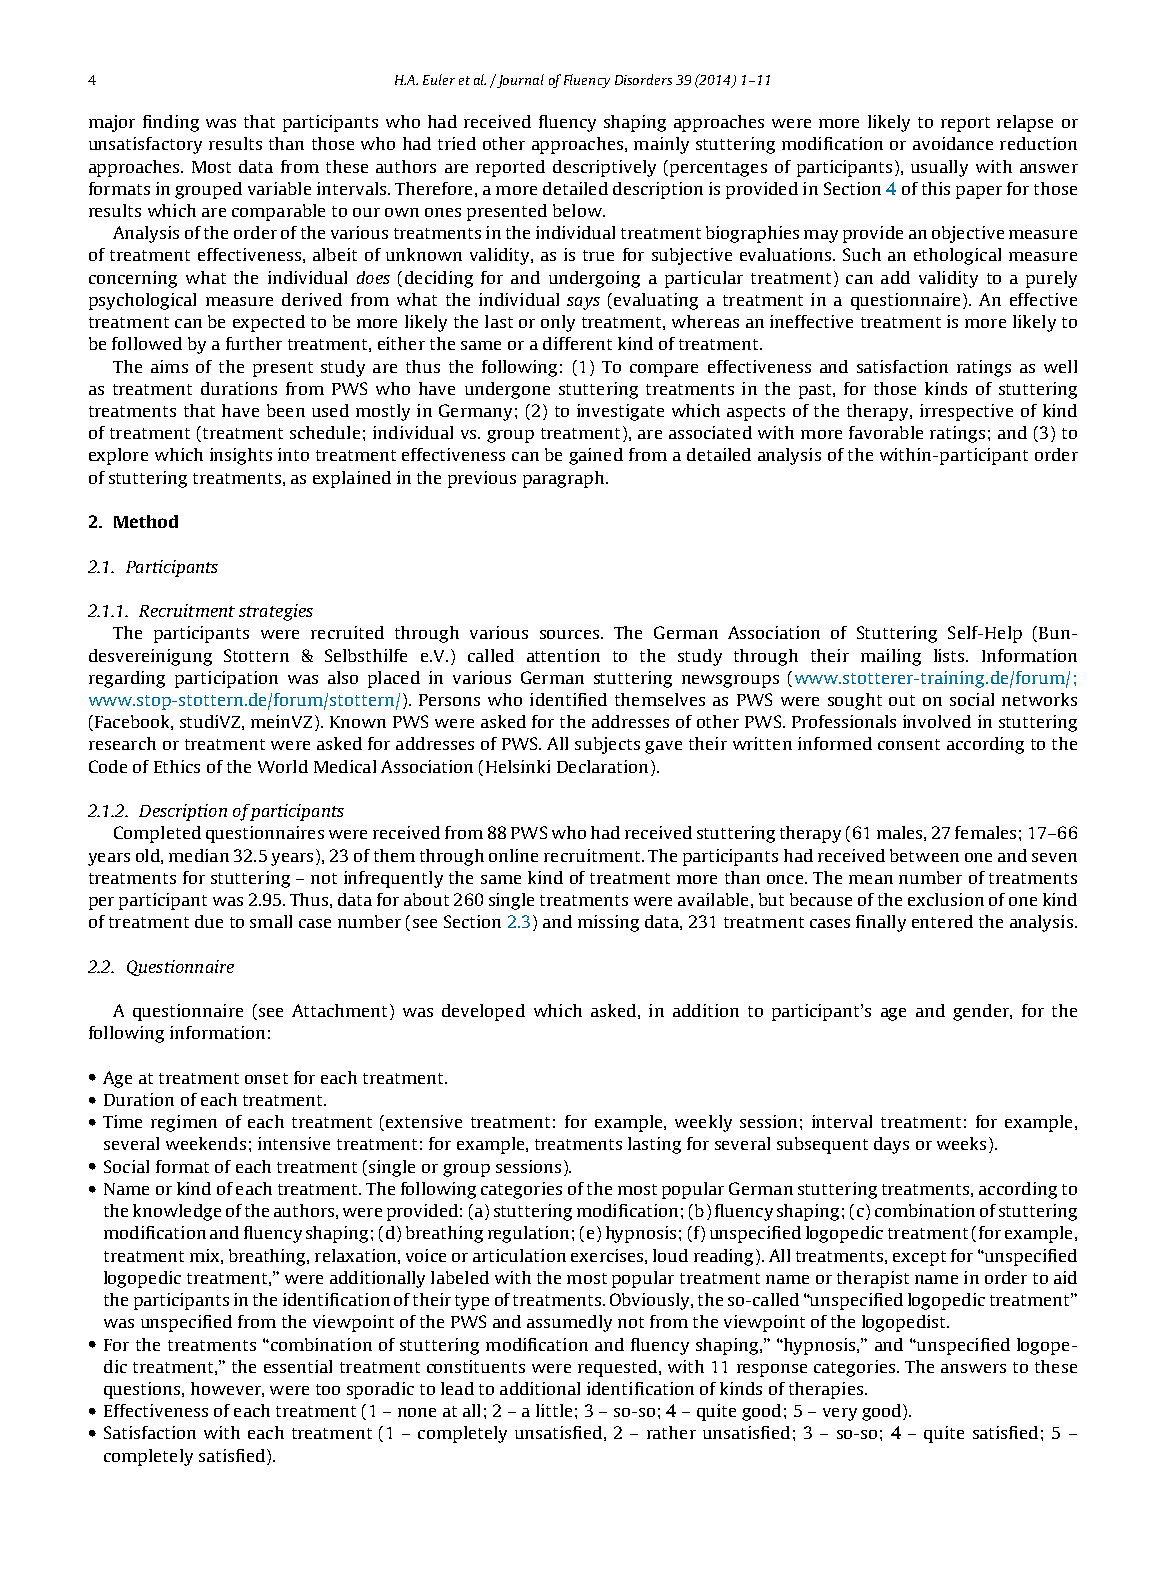 This document has height=1578, width=1156. I want to click on descriptively, so click(604, 168).
